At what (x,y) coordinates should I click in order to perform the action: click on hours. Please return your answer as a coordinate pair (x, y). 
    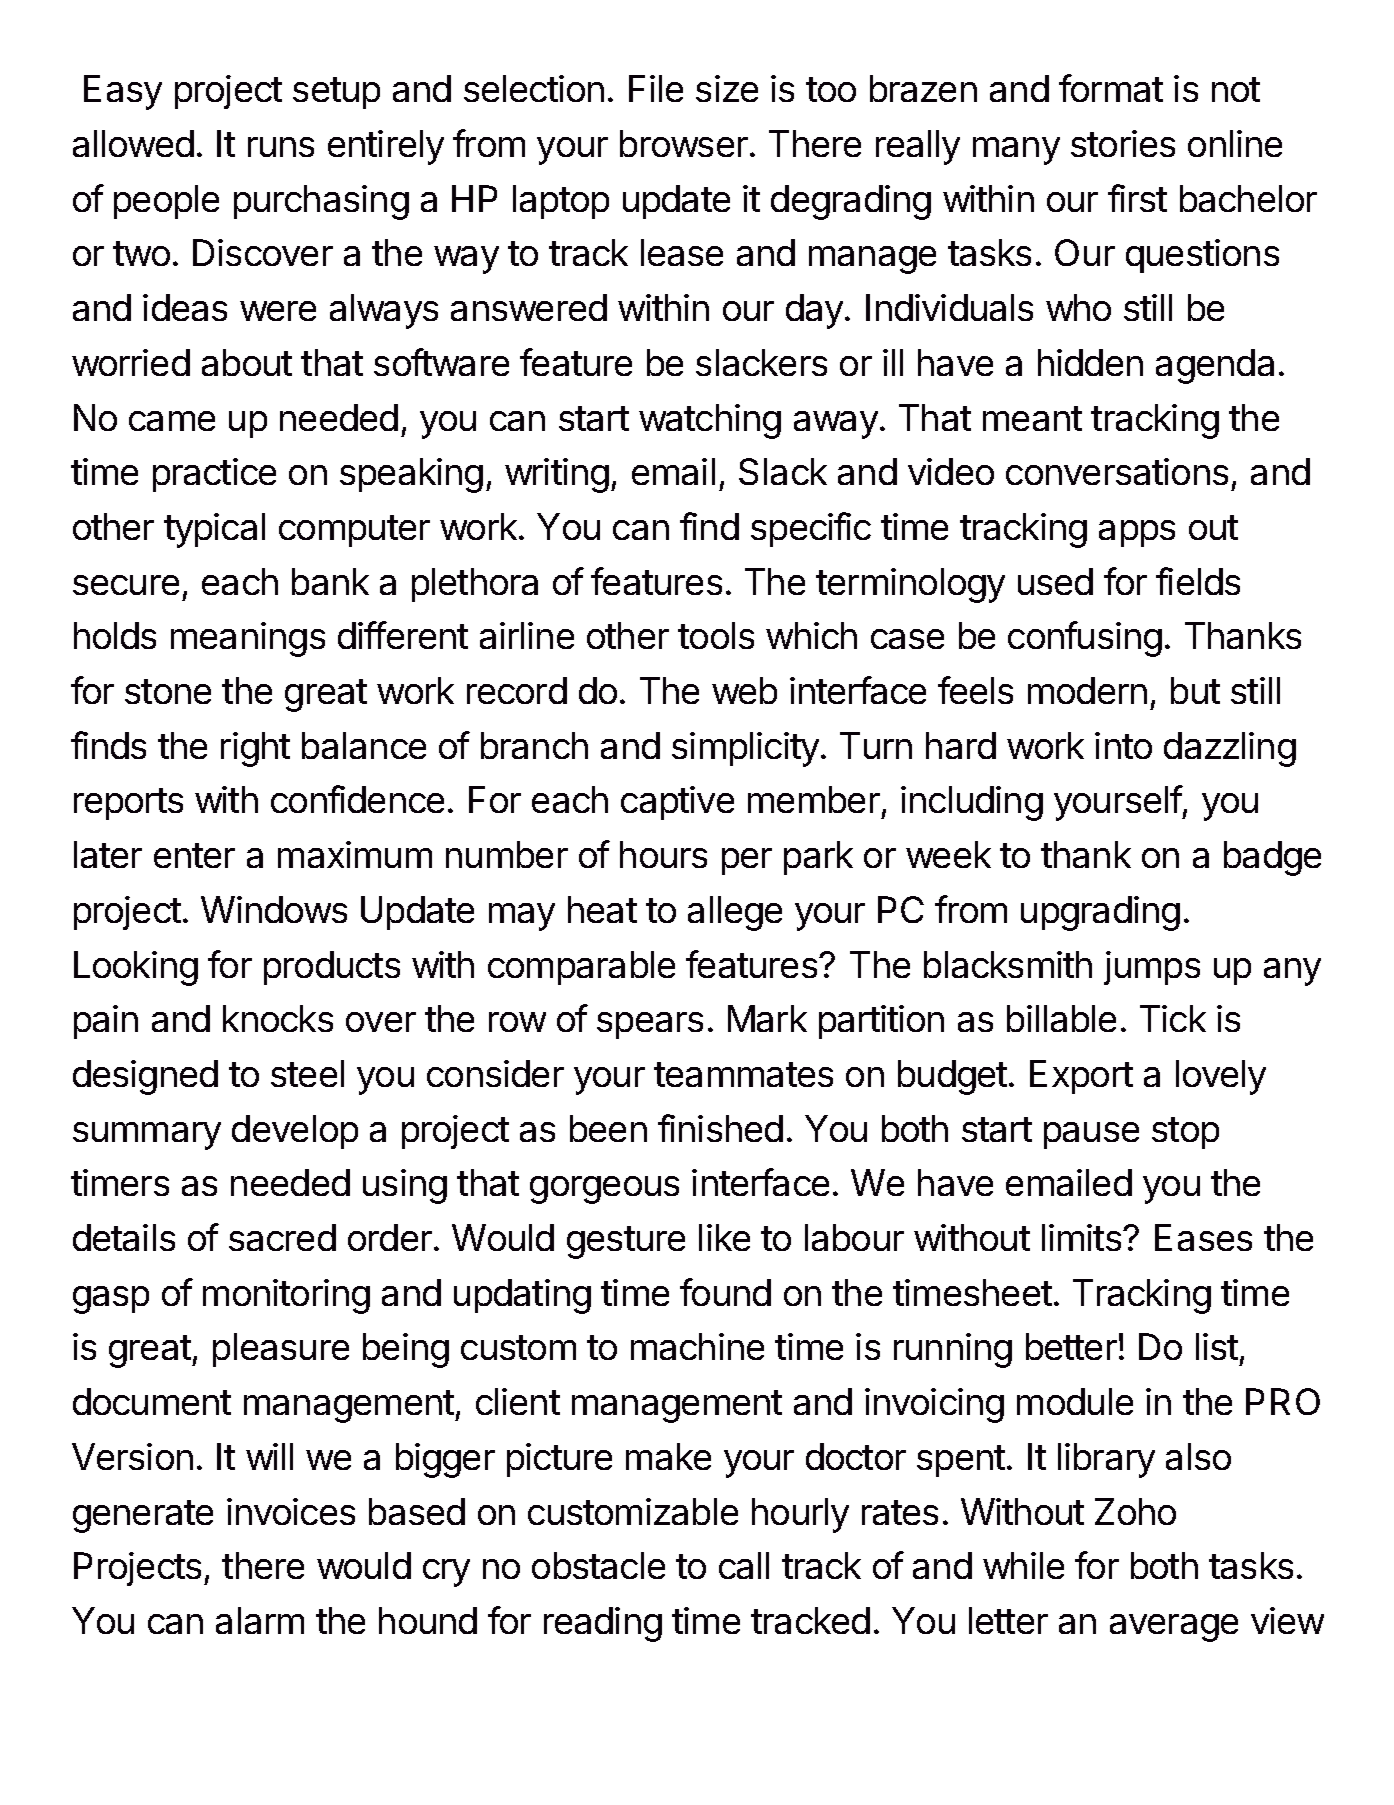
    Looking at the image, I should click on (663, 854).
